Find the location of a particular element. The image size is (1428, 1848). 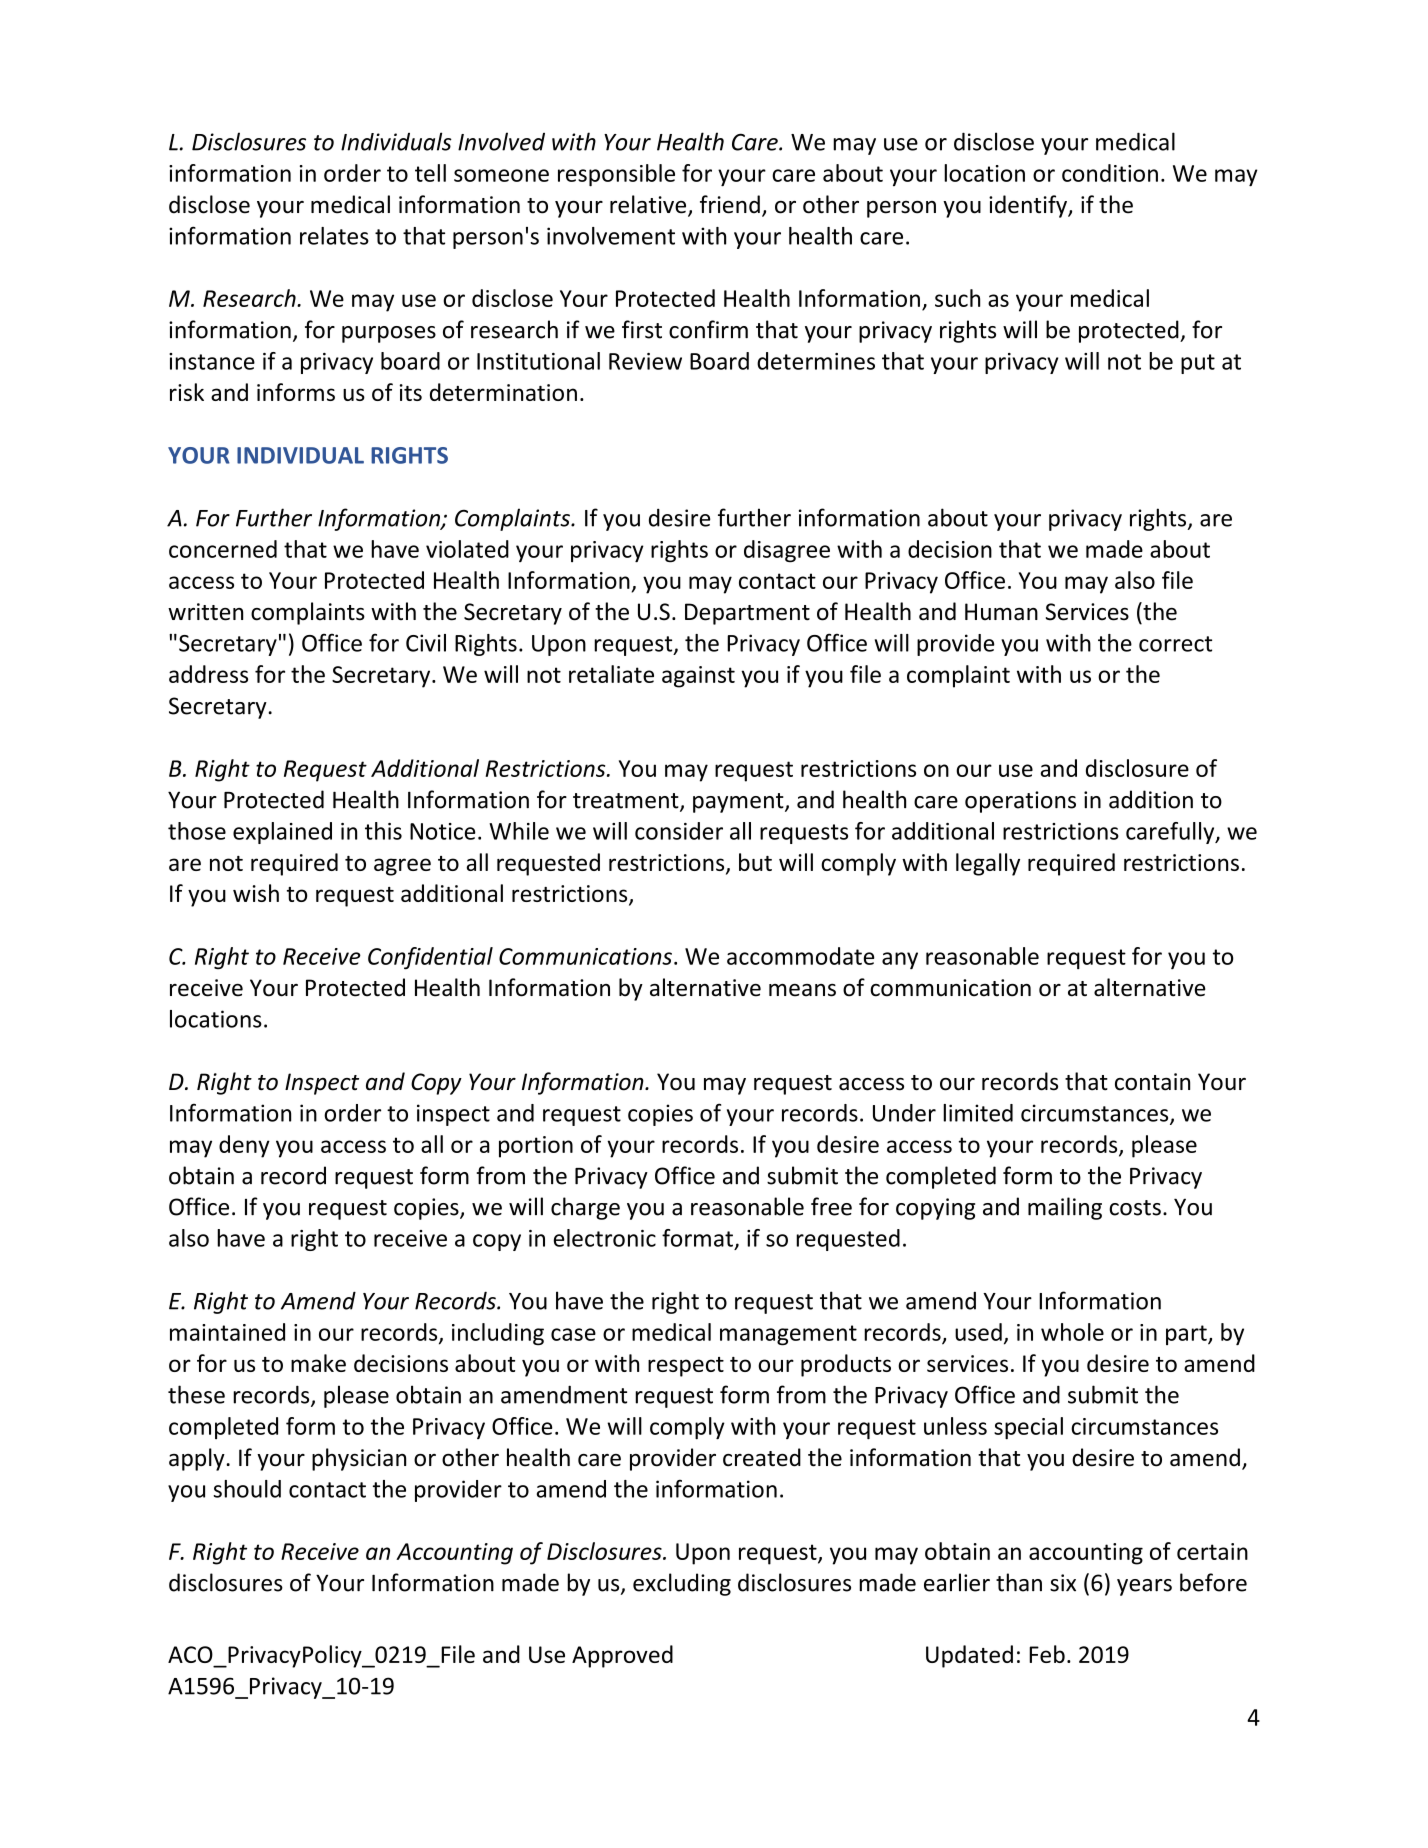

but is located at coordinates (755, 862).
